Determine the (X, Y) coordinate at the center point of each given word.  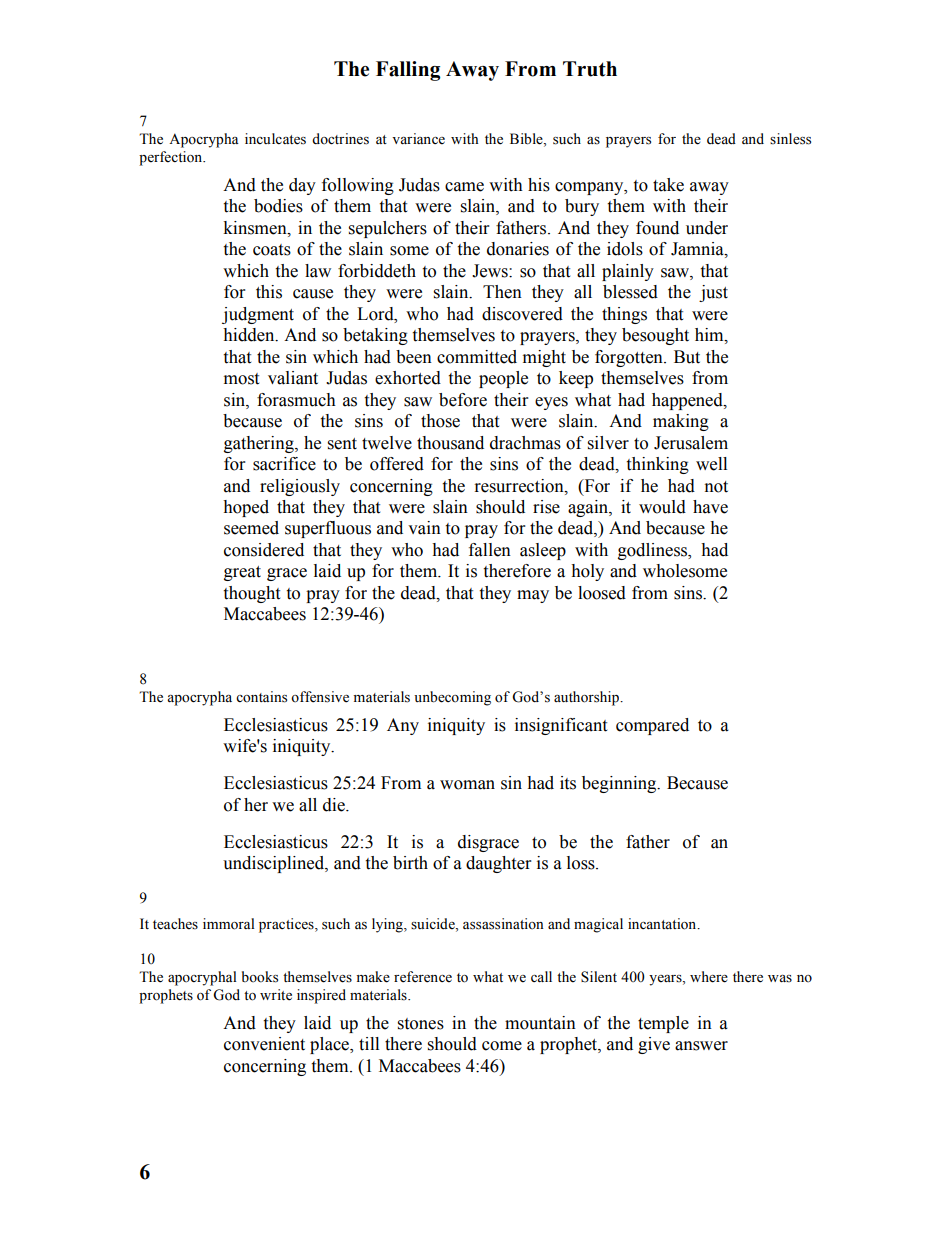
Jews (491, 271)
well (711, 464)
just (713, 293)
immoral (229, 924)
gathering (260, 444)
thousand (450, 443)
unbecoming (452, 698)
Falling (408, 71)
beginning (620, 784)
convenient (264, 1044)
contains (261, 697)
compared (652, 726)
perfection (172, 158)
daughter (498, 864)
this (269, 292)
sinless (790, 139)
